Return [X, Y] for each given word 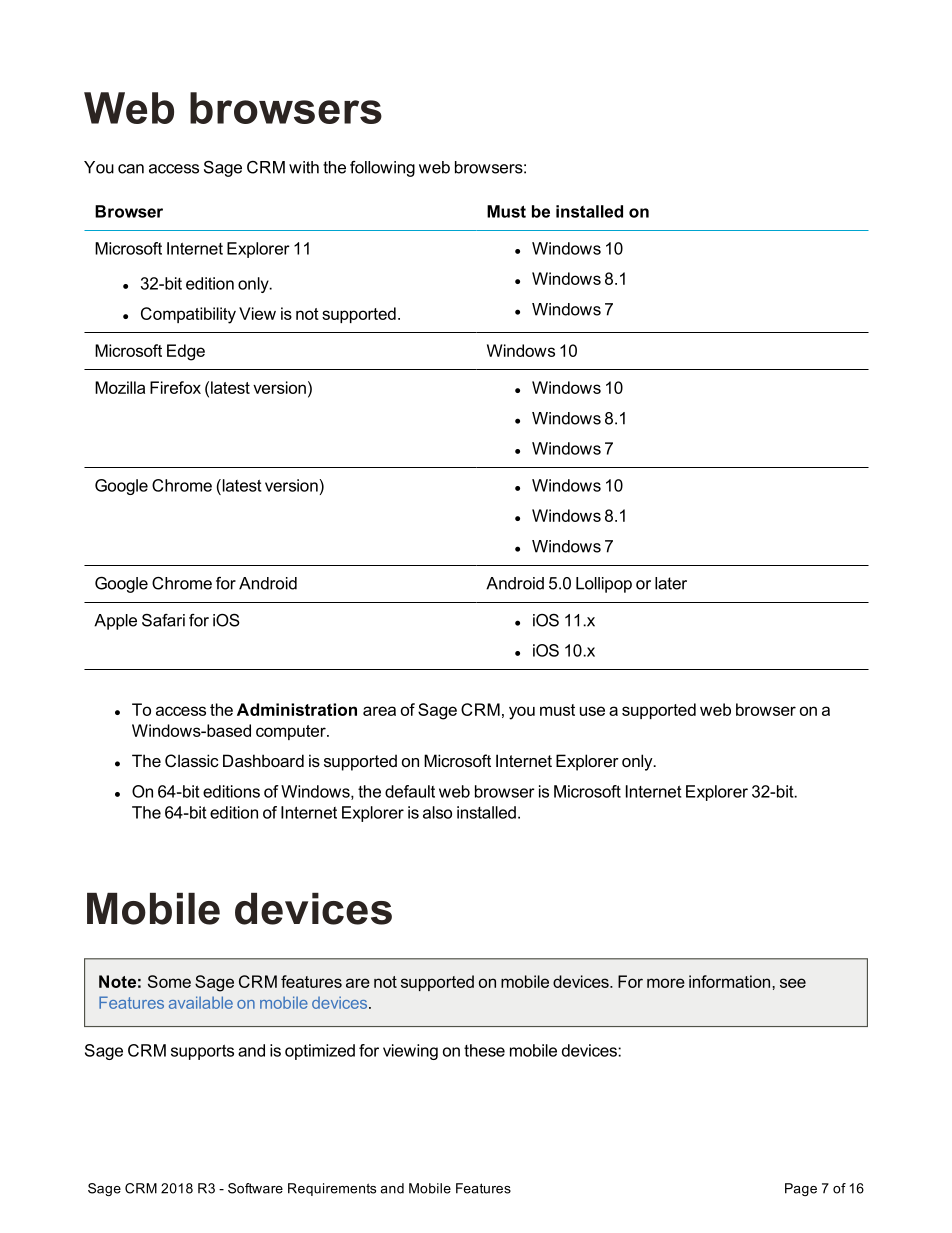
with [304, 167]
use [592, 711]
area [379, 711]
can [131, 169]
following [382, 169]
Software [255, 1188]
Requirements [332, 1189]
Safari [163, 620]
